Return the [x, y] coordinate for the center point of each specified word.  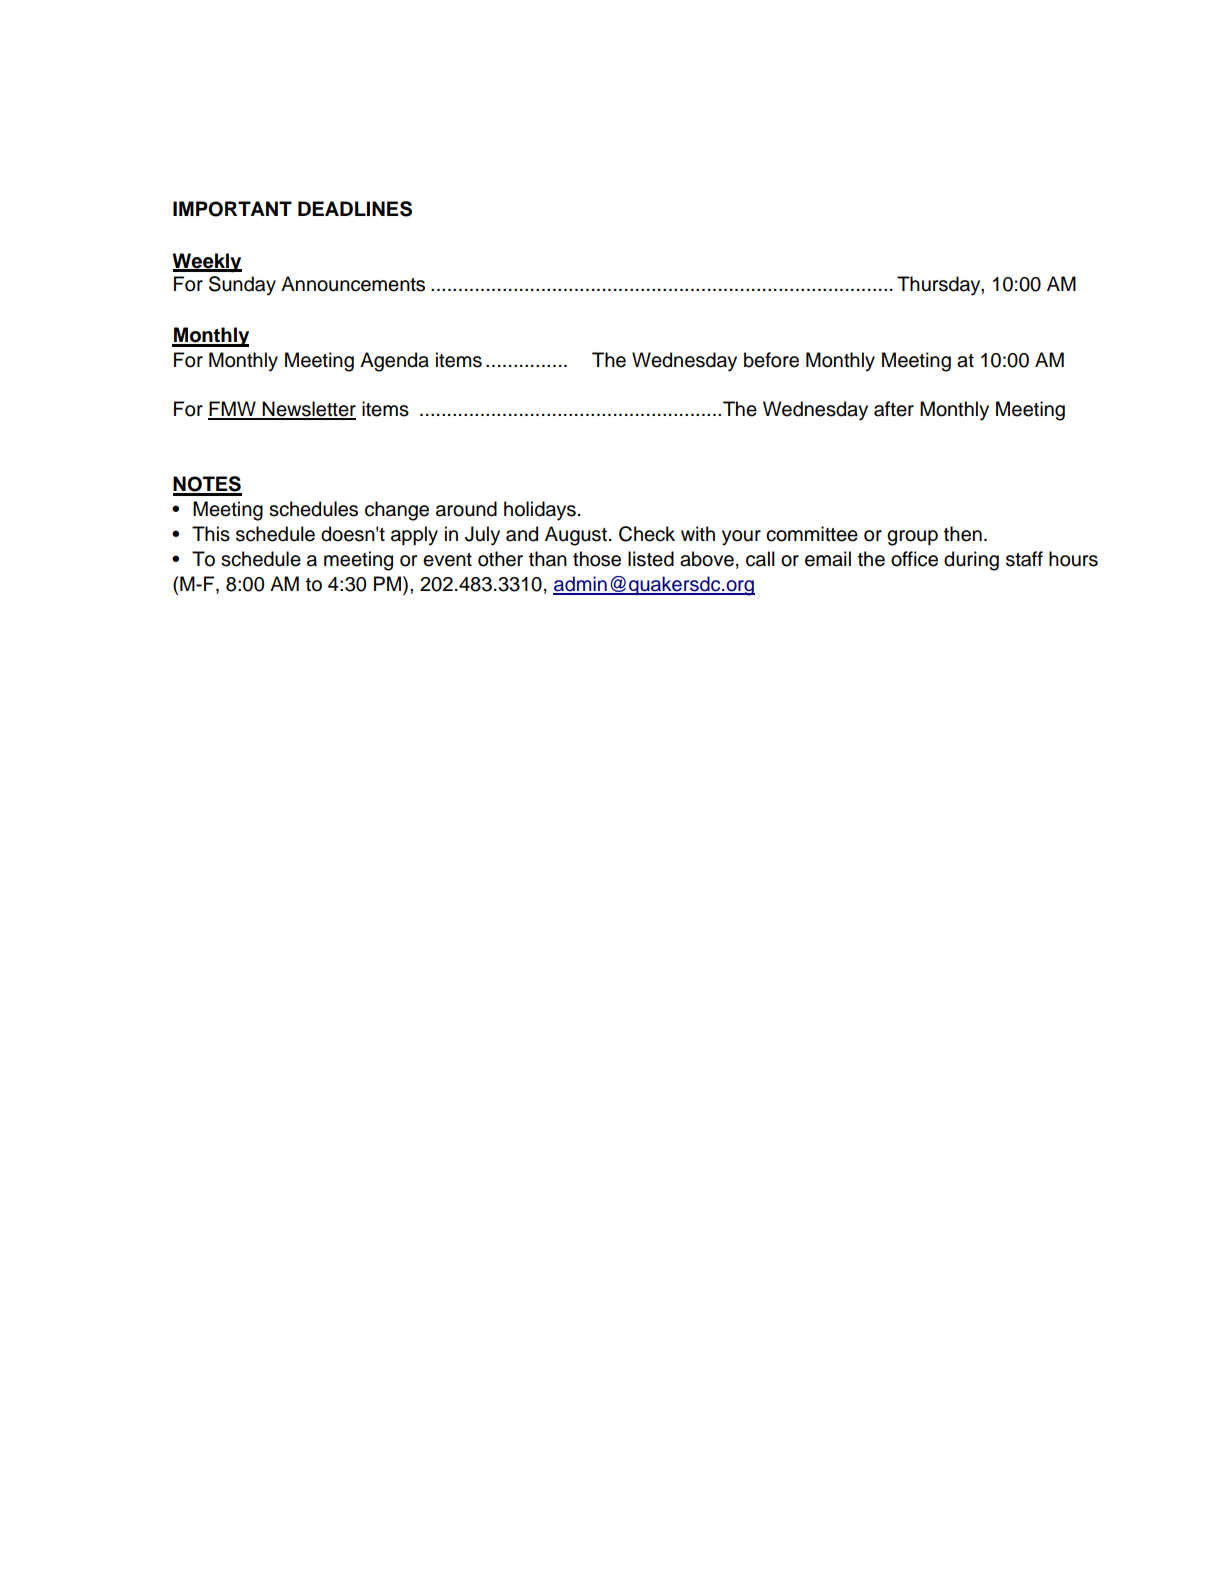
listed [651, 559]
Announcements [353, 284]
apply [414, 536]
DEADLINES [355, 209]
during [971, 561]
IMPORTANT [232, 209]
